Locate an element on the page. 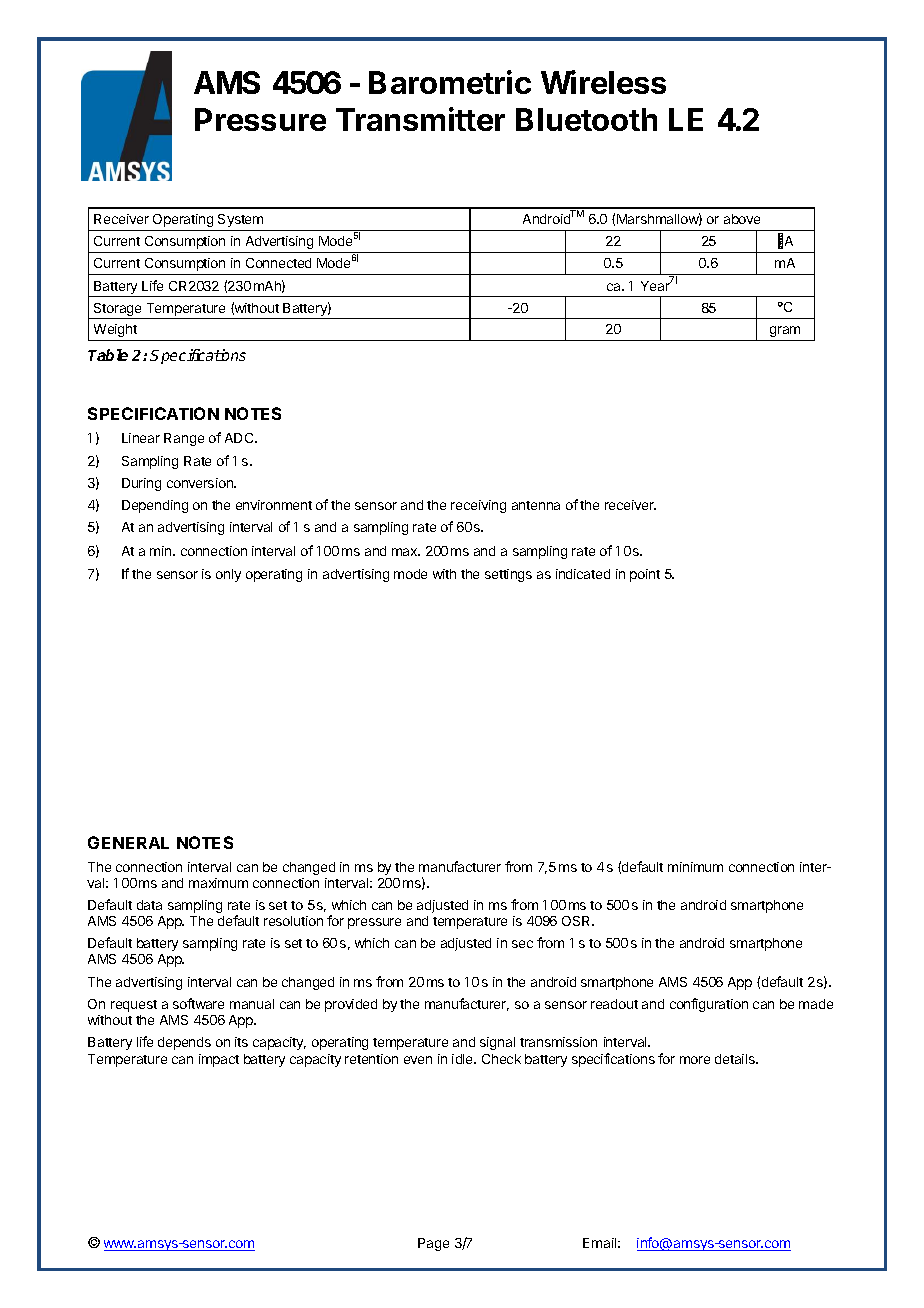  sec is located at coordinates (522, 944).
